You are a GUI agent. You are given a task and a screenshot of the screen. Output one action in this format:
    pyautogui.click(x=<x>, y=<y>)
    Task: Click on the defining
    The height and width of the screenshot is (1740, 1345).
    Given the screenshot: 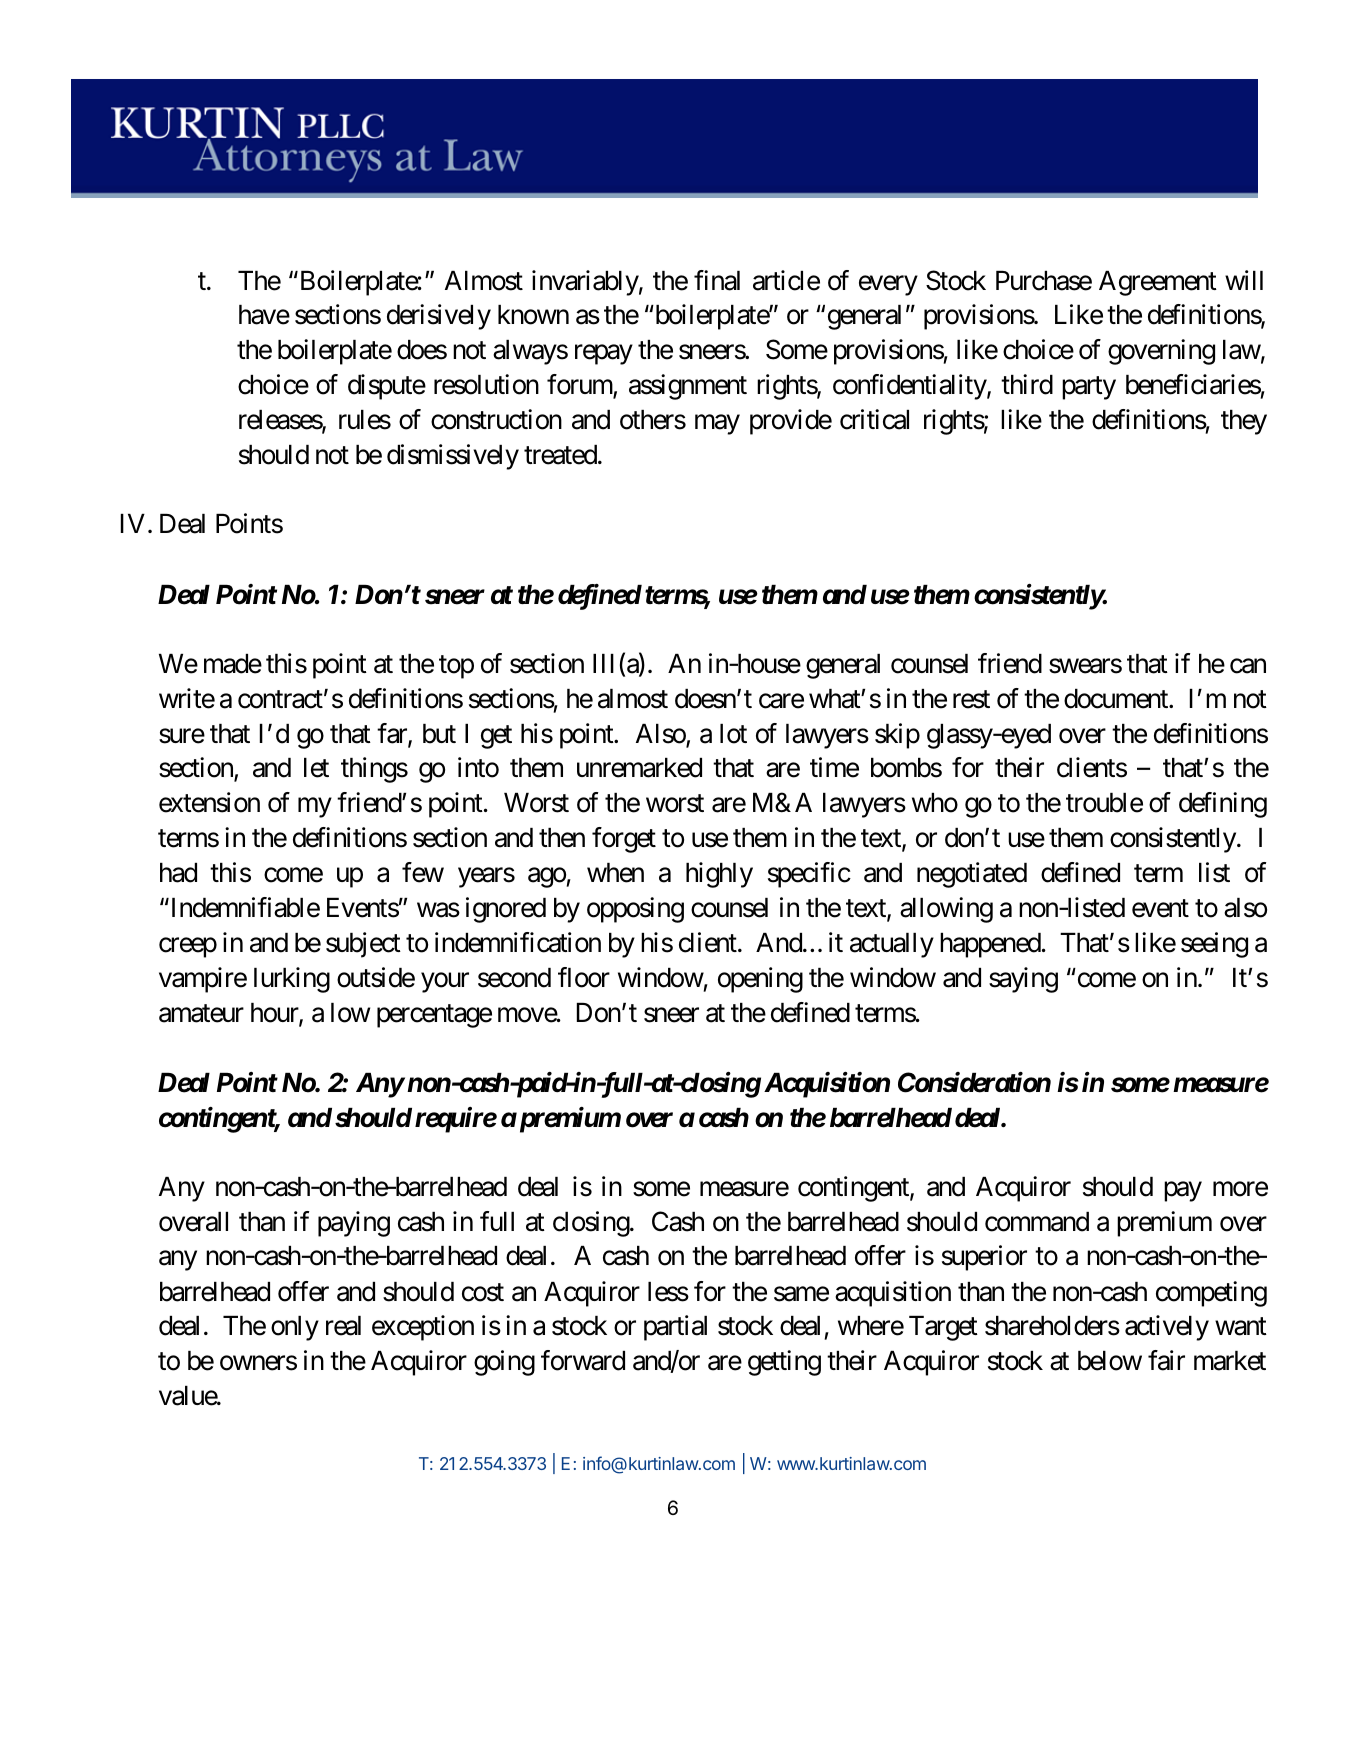 What is the action you would take?
    pyautogui.click(x=1223, y=805)
